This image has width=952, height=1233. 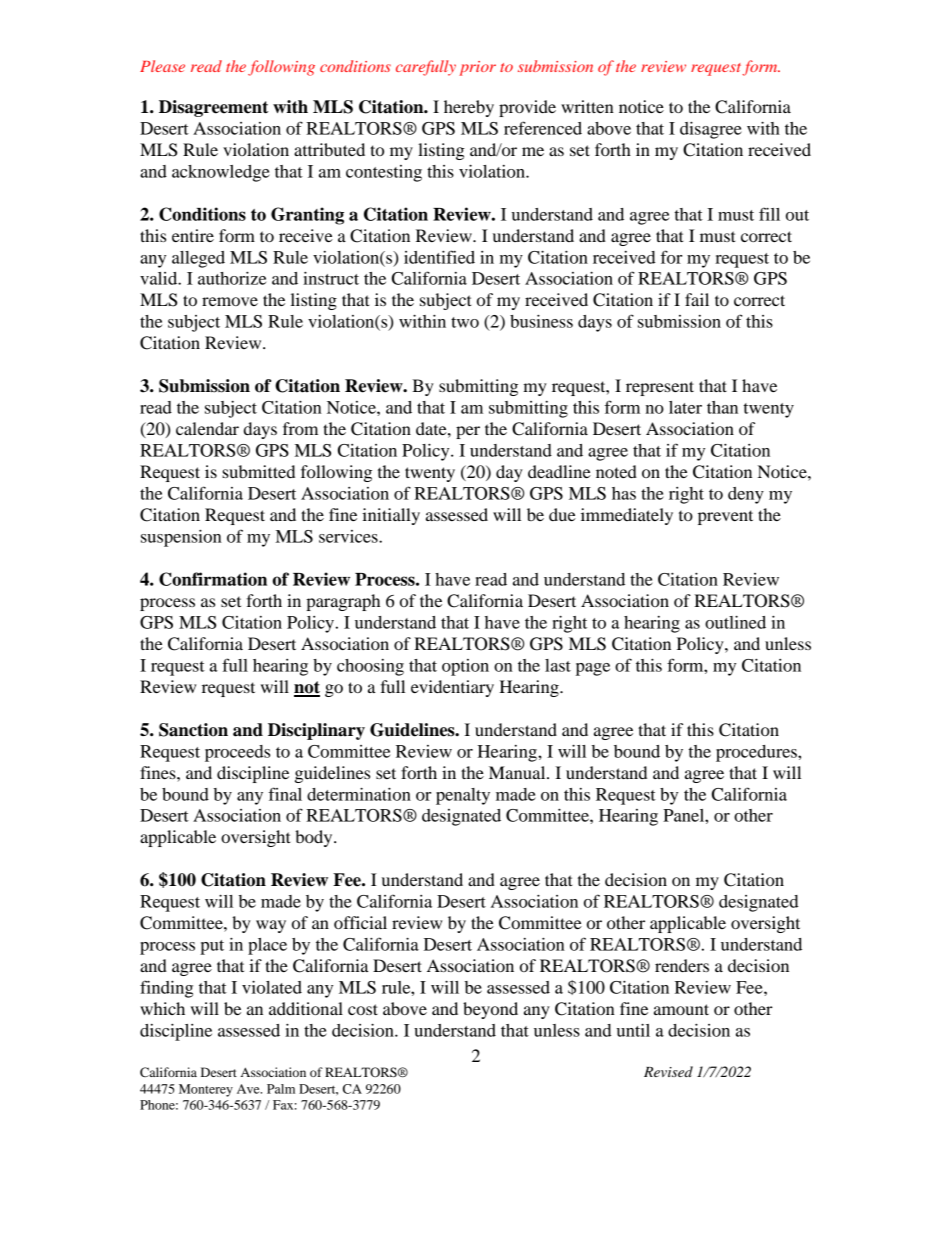 What do you see at coordinates (213, 579) in the image?
I see `Confirmation` at bounding box center [213, 579].
